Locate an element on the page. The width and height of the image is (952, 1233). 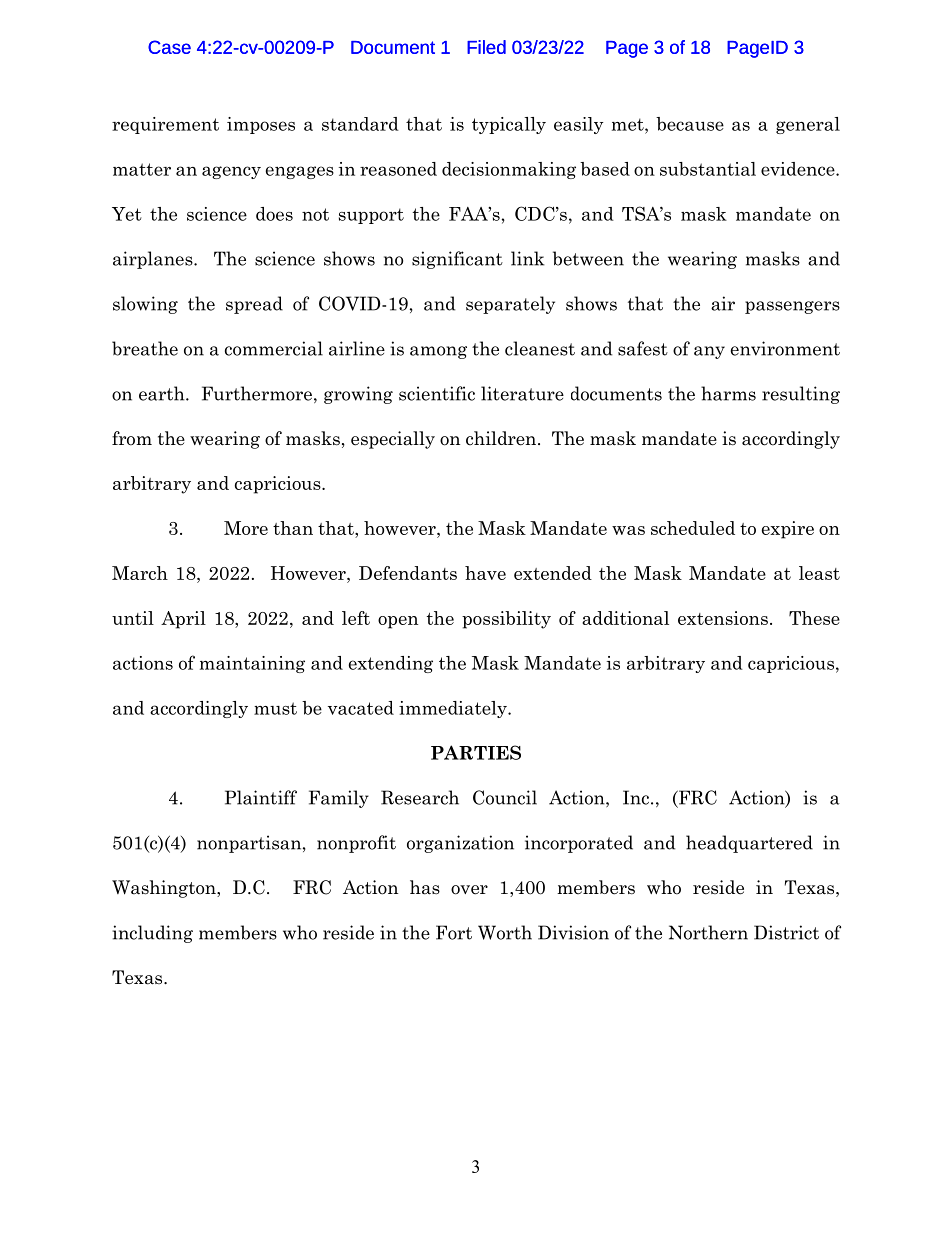
any is located at coordinates (709, 352).
